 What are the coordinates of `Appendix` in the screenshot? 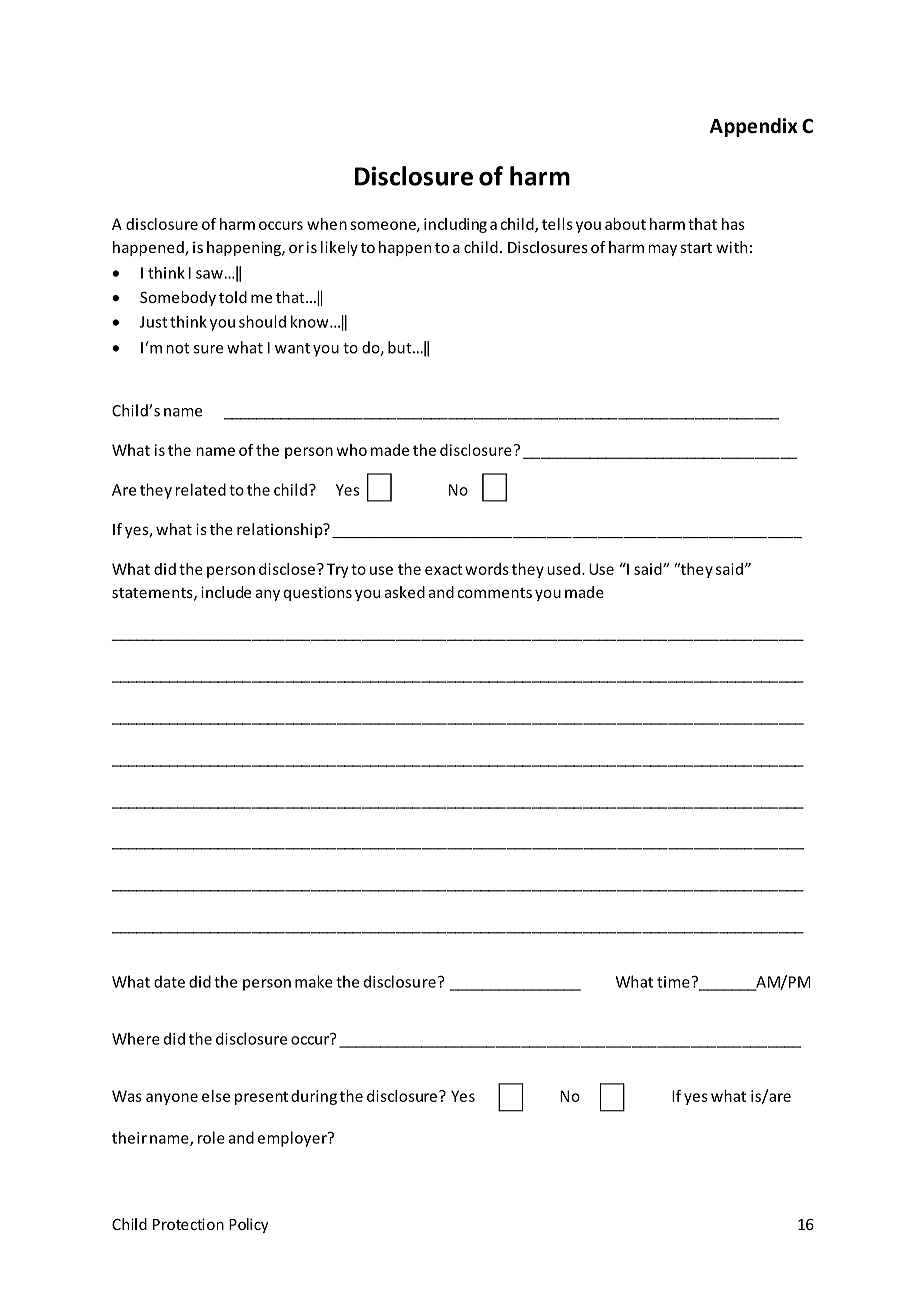 It's located at (754, 127).
